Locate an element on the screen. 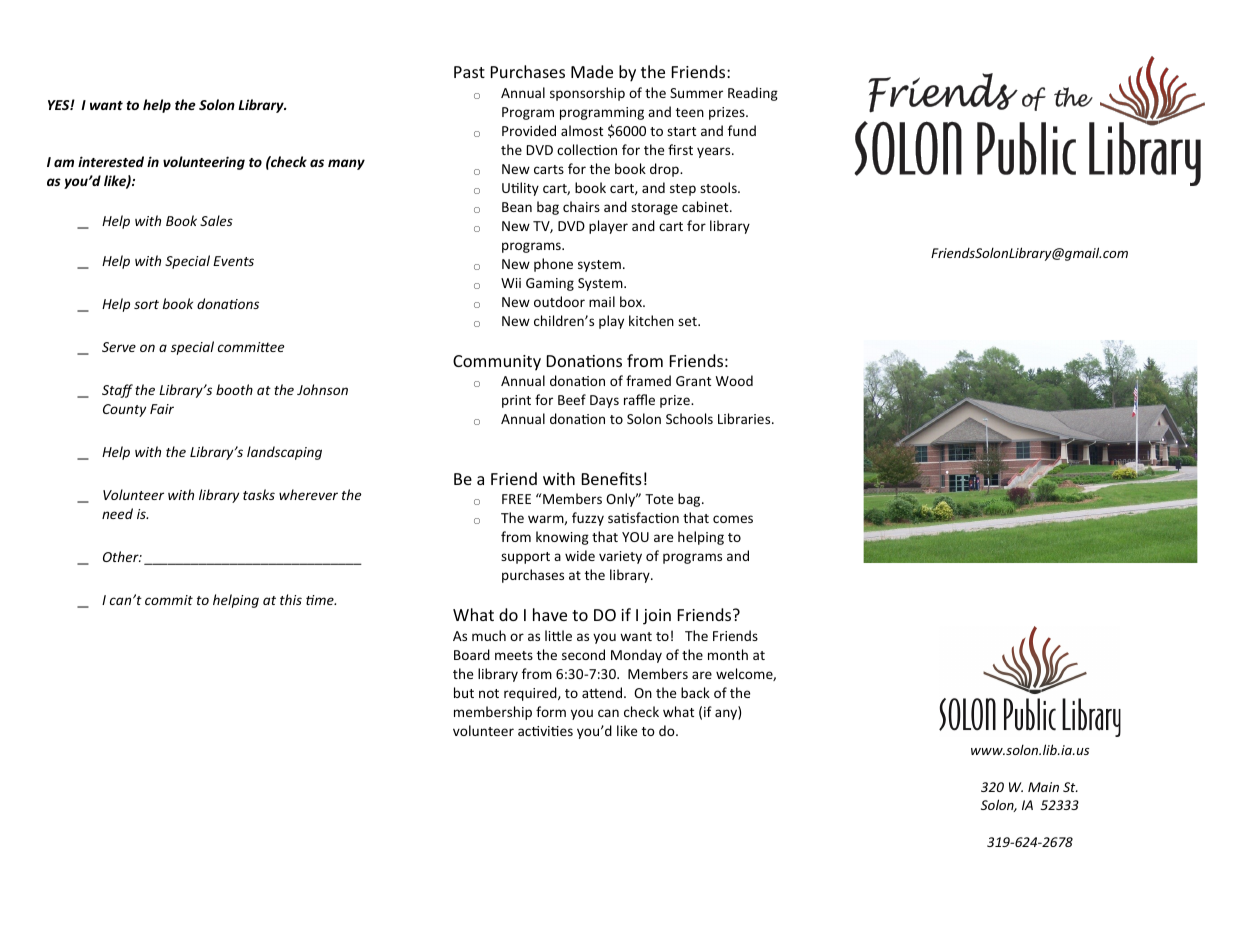  but is located at coordinates (464, 692).
